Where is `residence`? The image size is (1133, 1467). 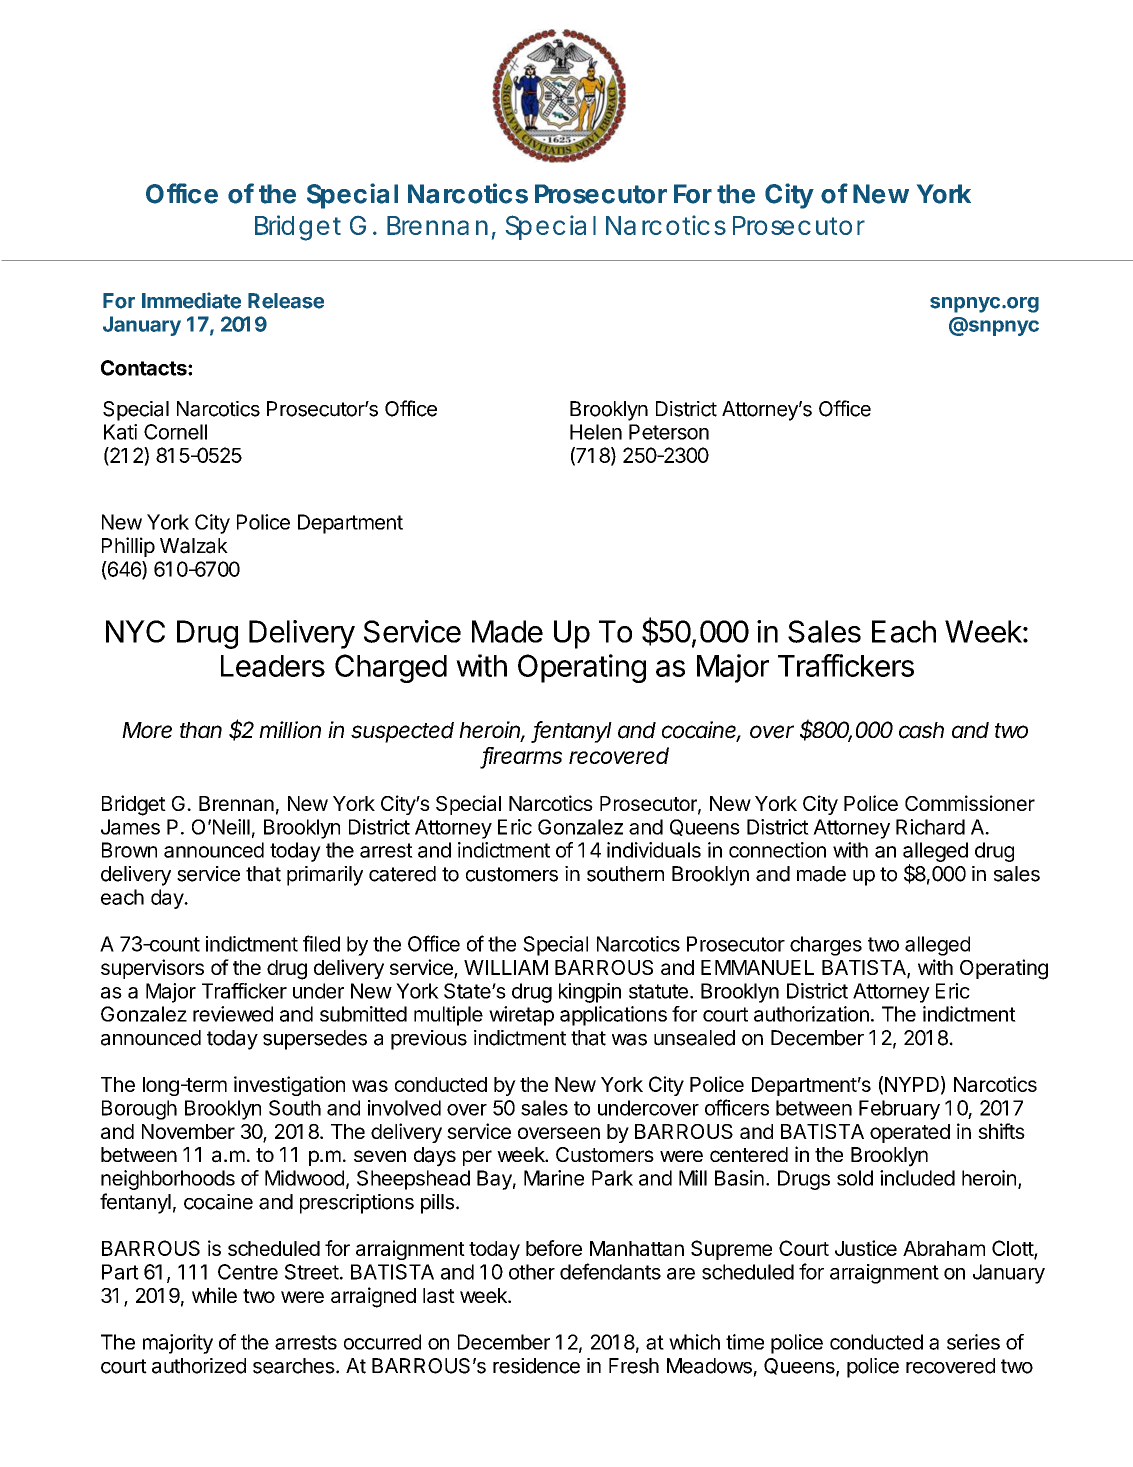 residence is located at coordinates (536, 1366).
